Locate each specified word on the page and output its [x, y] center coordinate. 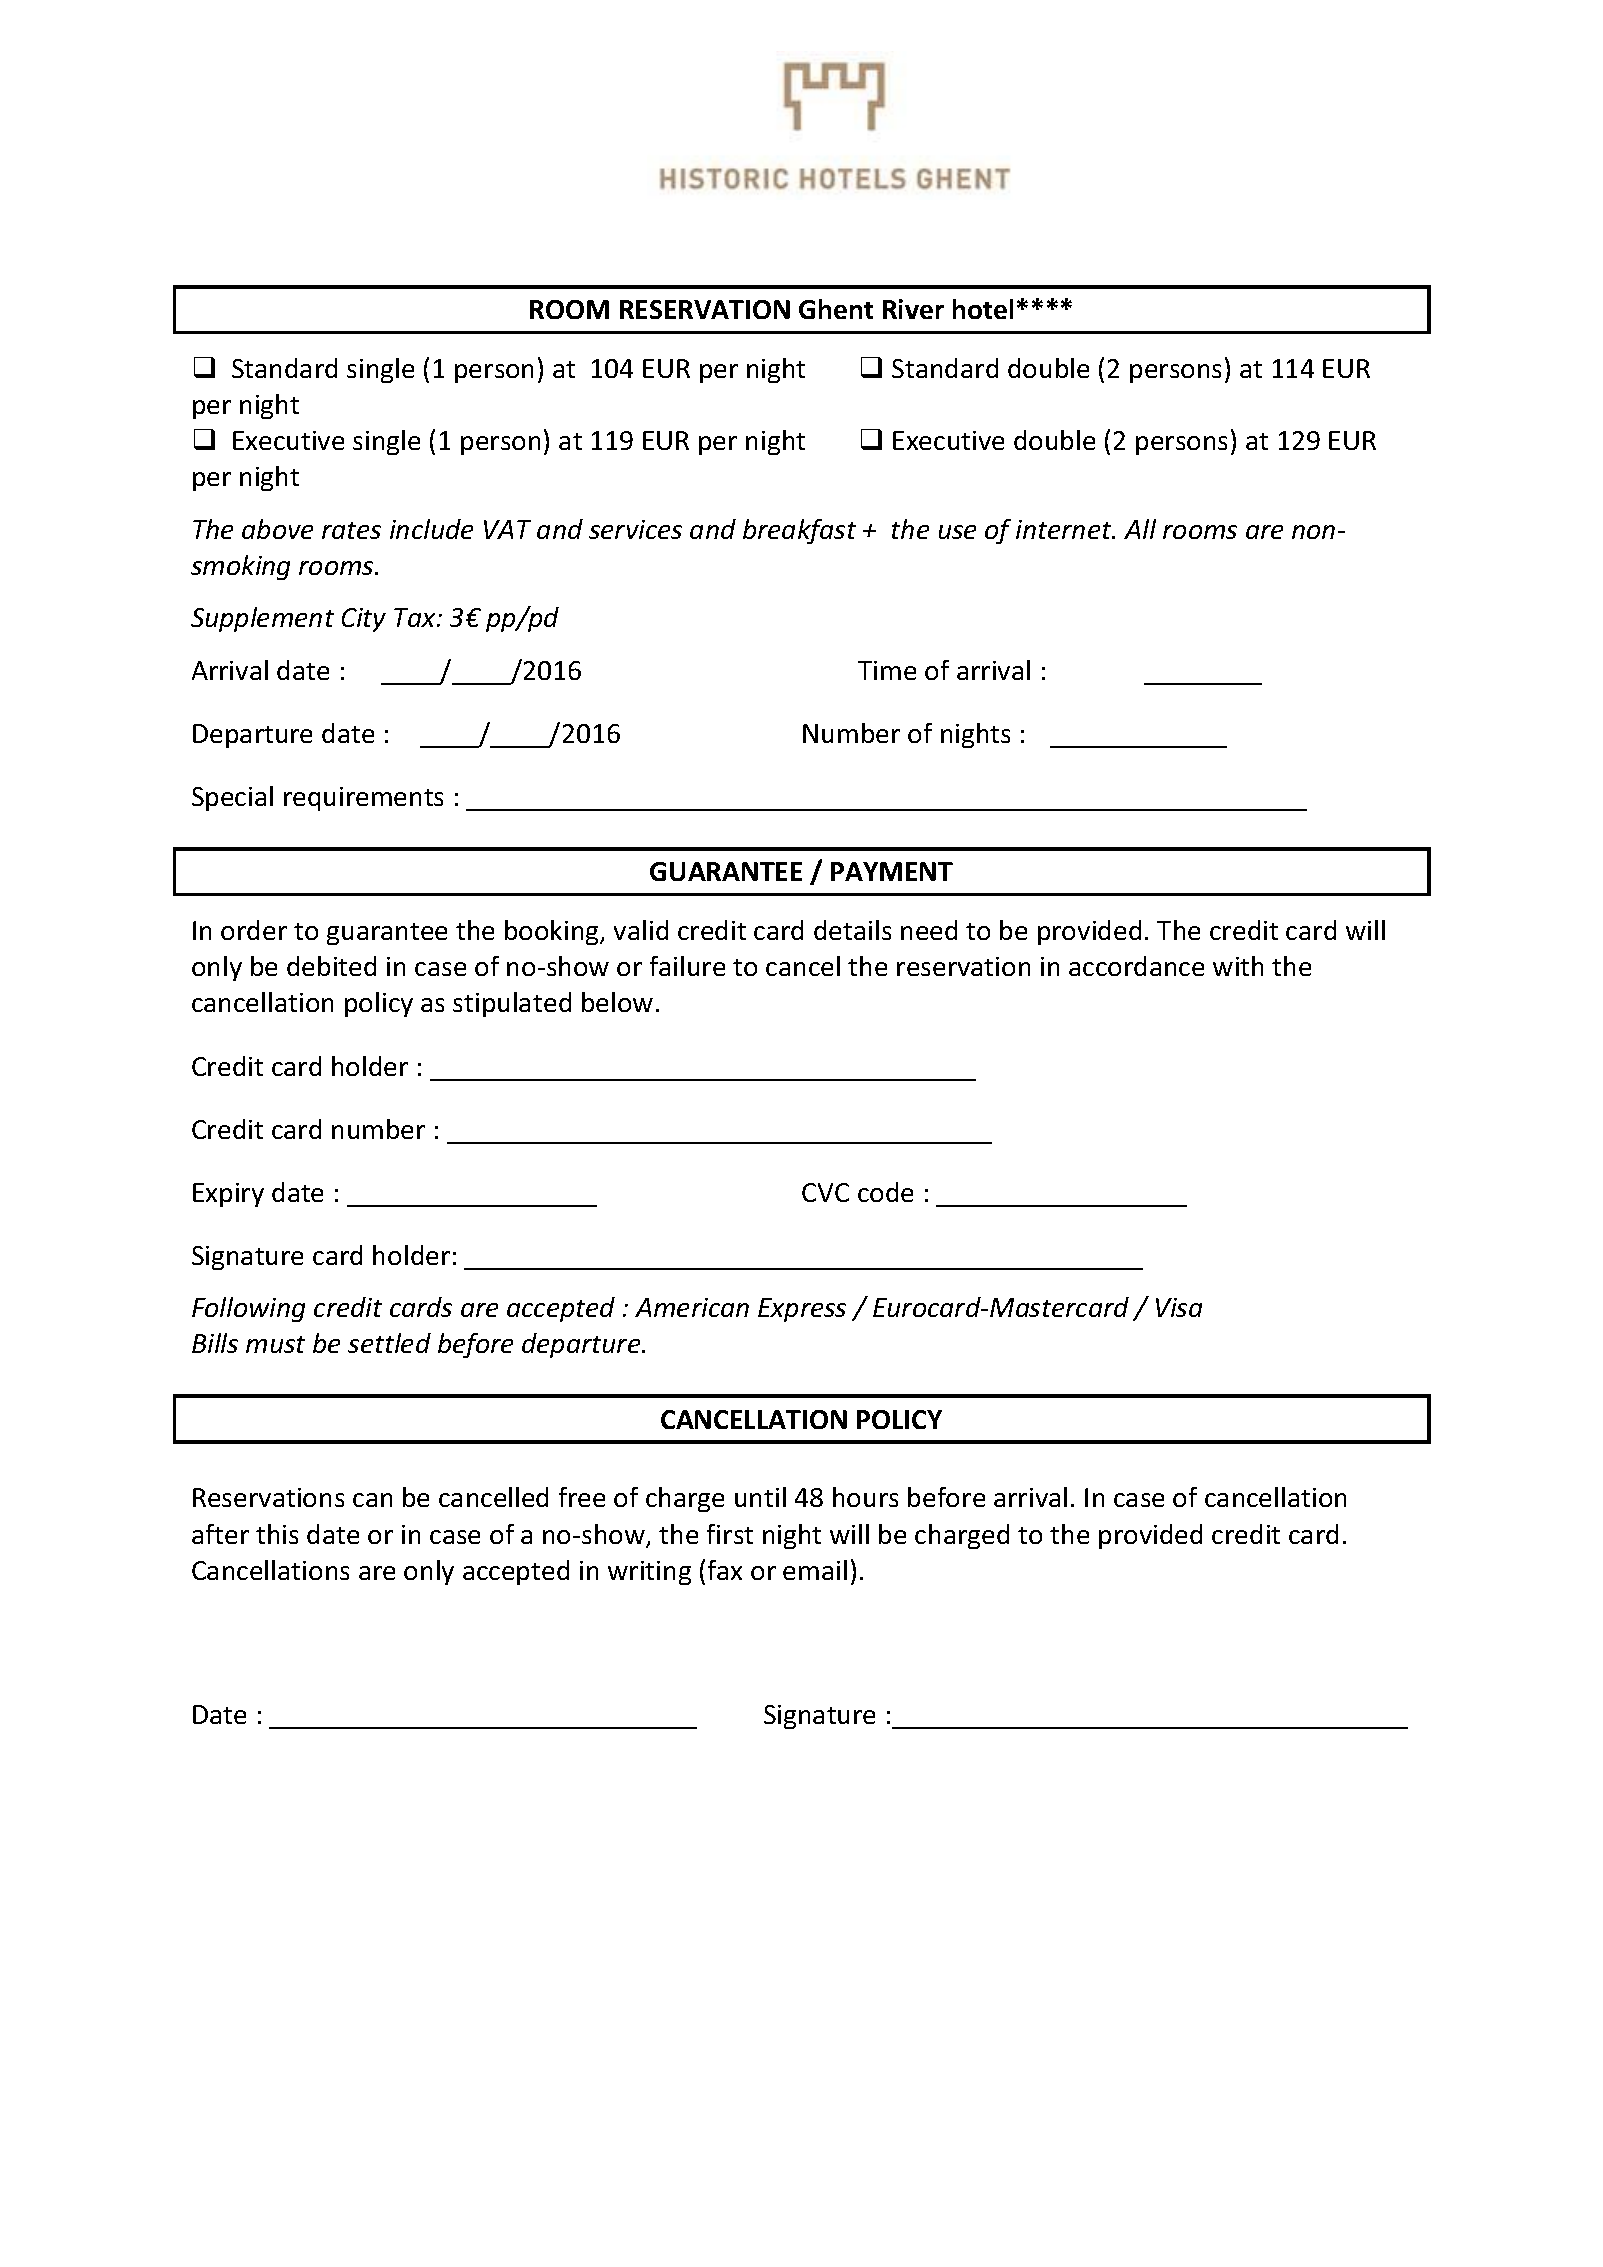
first [730, 1534]
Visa [1179, 1307]
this [277, 1534]
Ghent [836, 309]
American [692, 1307]
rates [351, 530]
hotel [983, 309]
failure [687, 966]
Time [887, 670]
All [1140, 529]
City [364, 620]
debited [331, 966]
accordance [1136, 966]
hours [865, 1497]
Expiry [228, 1195]
